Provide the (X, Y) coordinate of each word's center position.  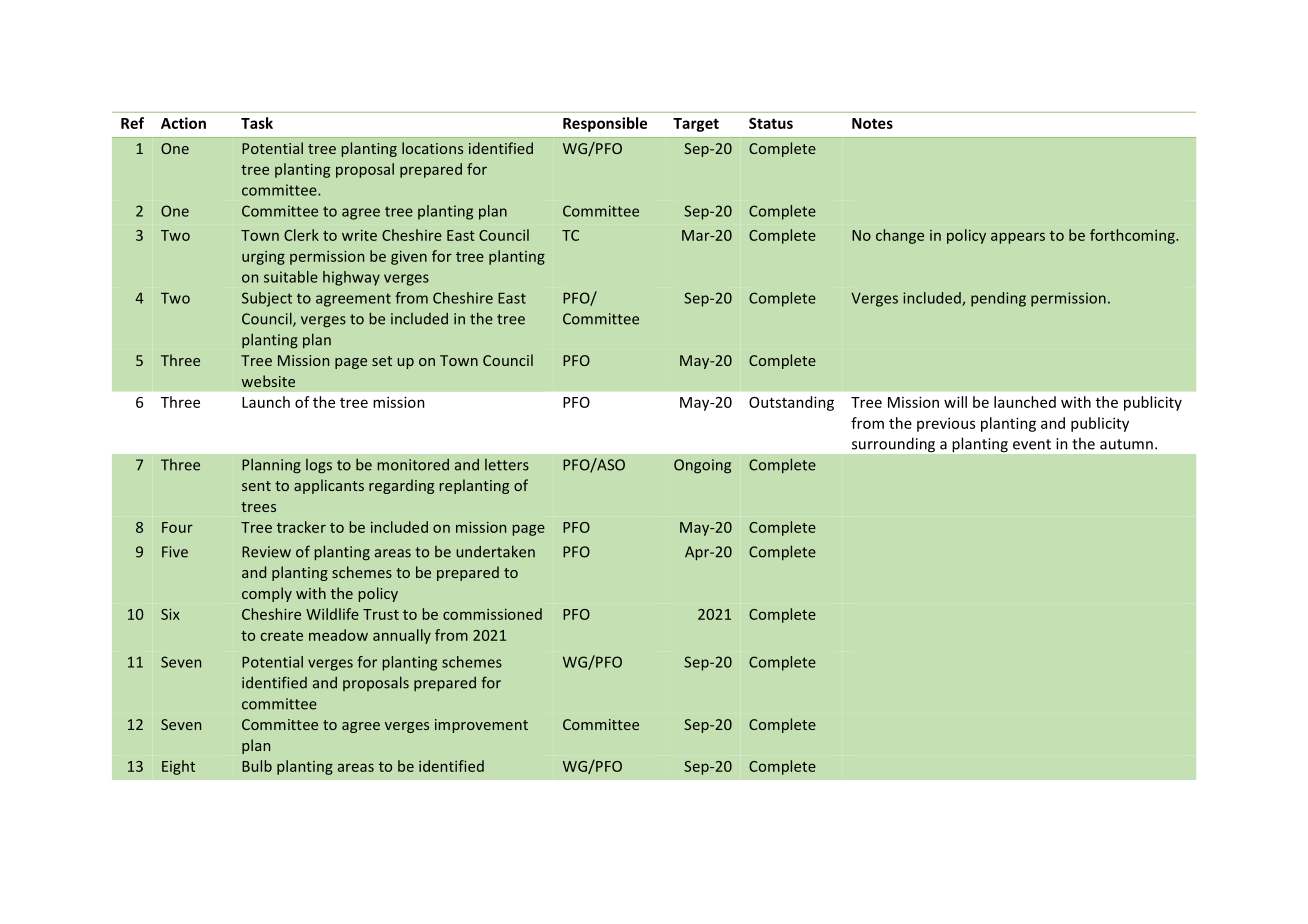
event (1032, 444)
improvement (481, 726)
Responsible (605, 124)
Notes (872, 123)
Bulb (257, 766)
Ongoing (702, 466)
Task (257, 123)
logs (319, 466)
